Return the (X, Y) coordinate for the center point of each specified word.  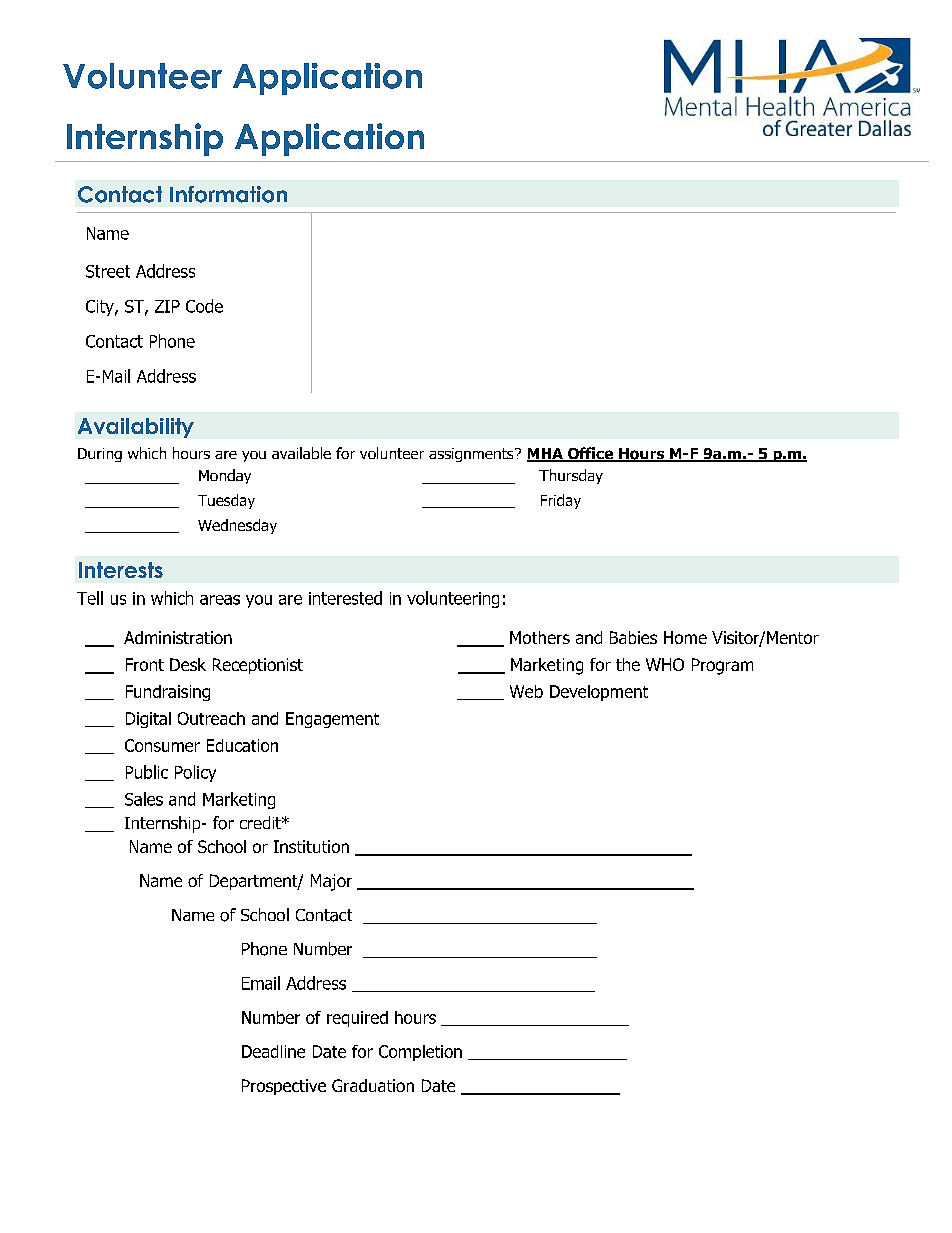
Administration (178, 637)
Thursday (571, 476)
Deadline (273, 1051)
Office (590, 454)
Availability (136, 428)
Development (599, 693)
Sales (144, 799)
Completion (420, 1053)
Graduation (373, 1085)
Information (228, 194)
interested (345, 598)
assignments (472, 455)
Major (331, 882)
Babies (633, 637)
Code (204, 306)
